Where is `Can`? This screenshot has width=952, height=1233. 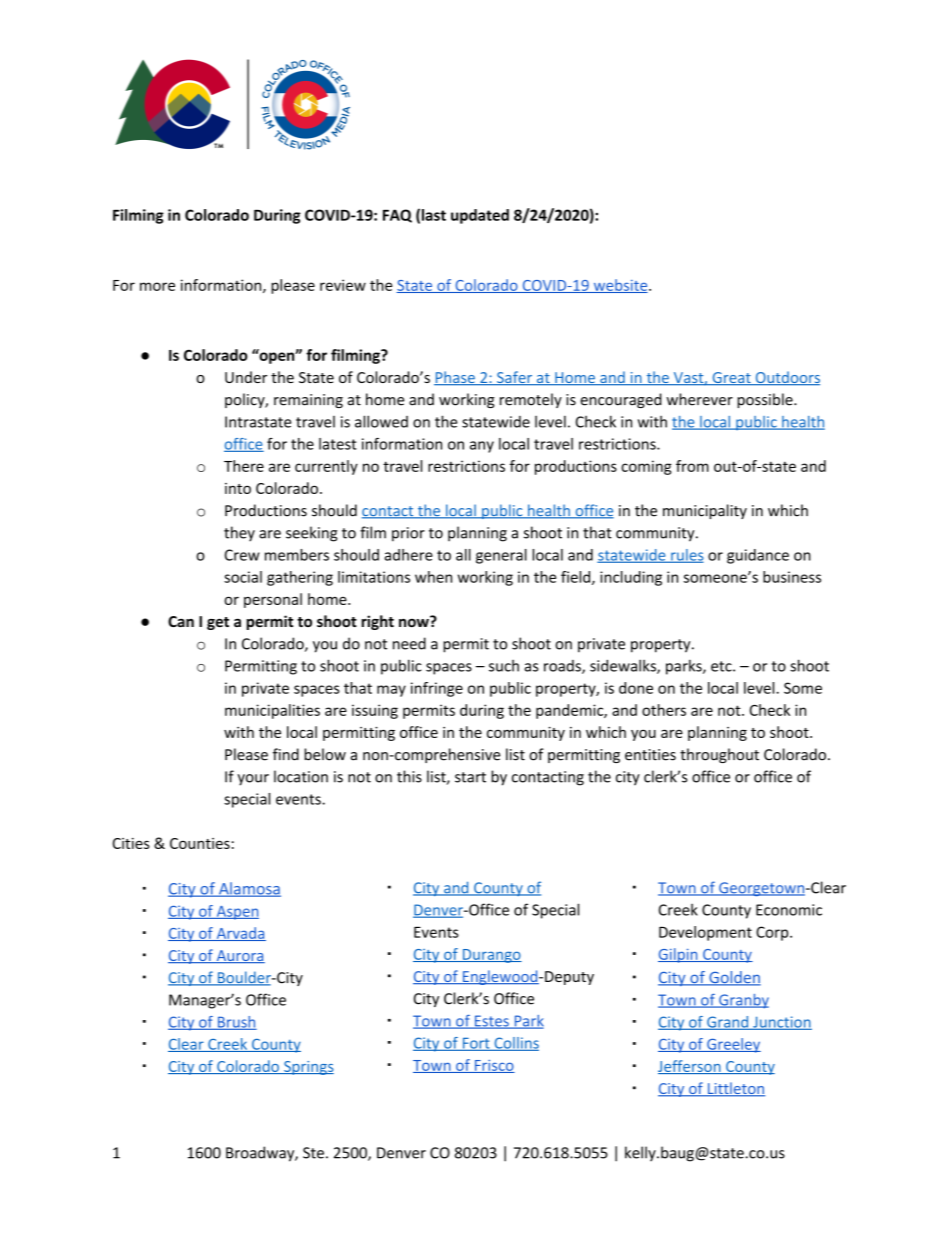
Can is located at coordinates (181, 621).
